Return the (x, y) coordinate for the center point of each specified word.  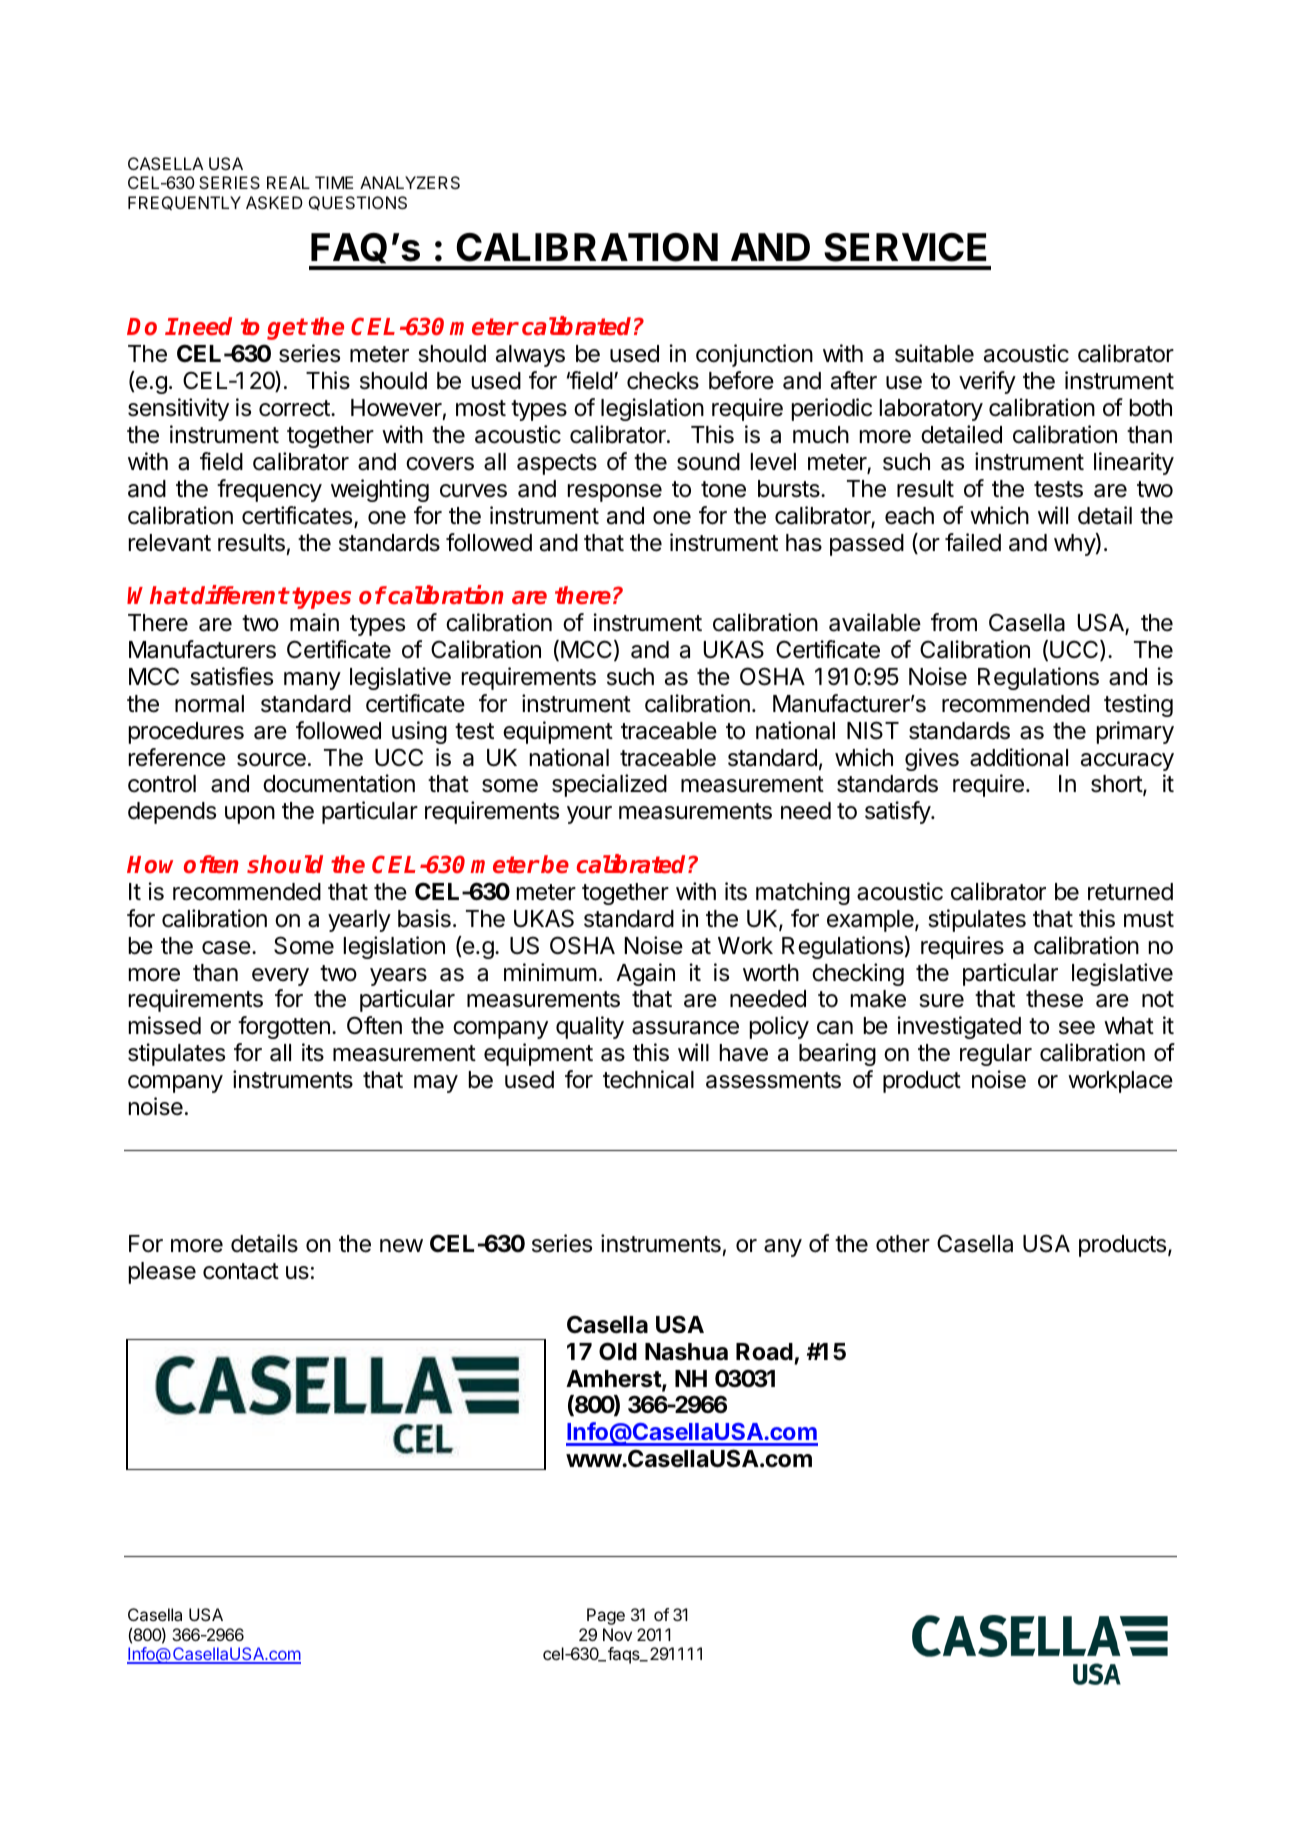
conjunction (754, 355)
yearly (359, 921)
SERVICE (905, 247)
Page (606, 1616)
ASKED (274, 202)
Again (645, 974)
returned (1130, 892)
